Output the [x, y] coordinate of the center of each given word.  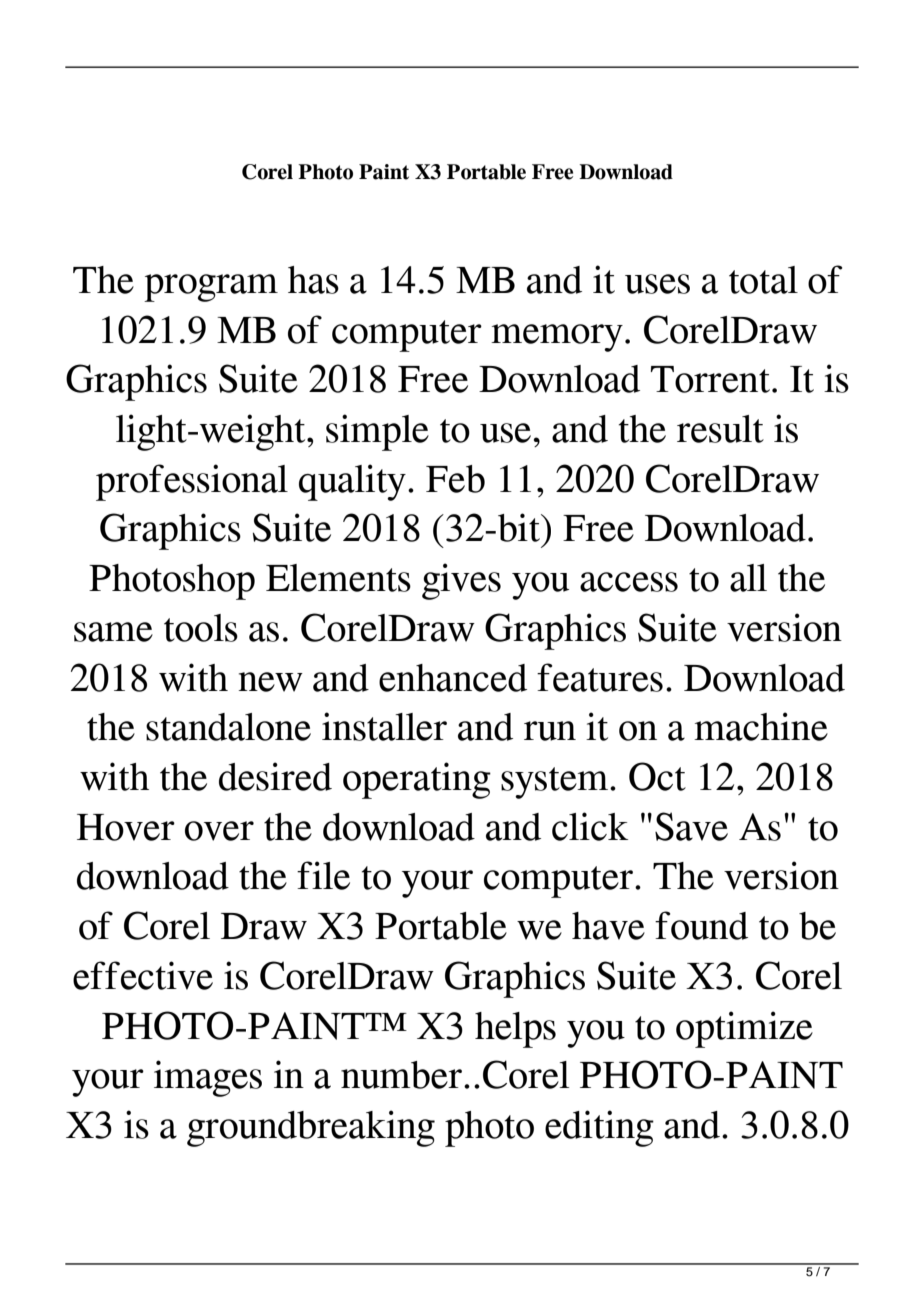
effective [143, 975]
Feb [455, 479]
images [208, 1078]
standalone [228, 727]
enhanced [453, 678]
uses [657, 284]
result [720, 429]
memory [557, 338]
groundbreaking [311, 1128]
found [701, 925]
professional [192, 482]
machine [761, 726]
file [323, 875]
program [211, 288]
